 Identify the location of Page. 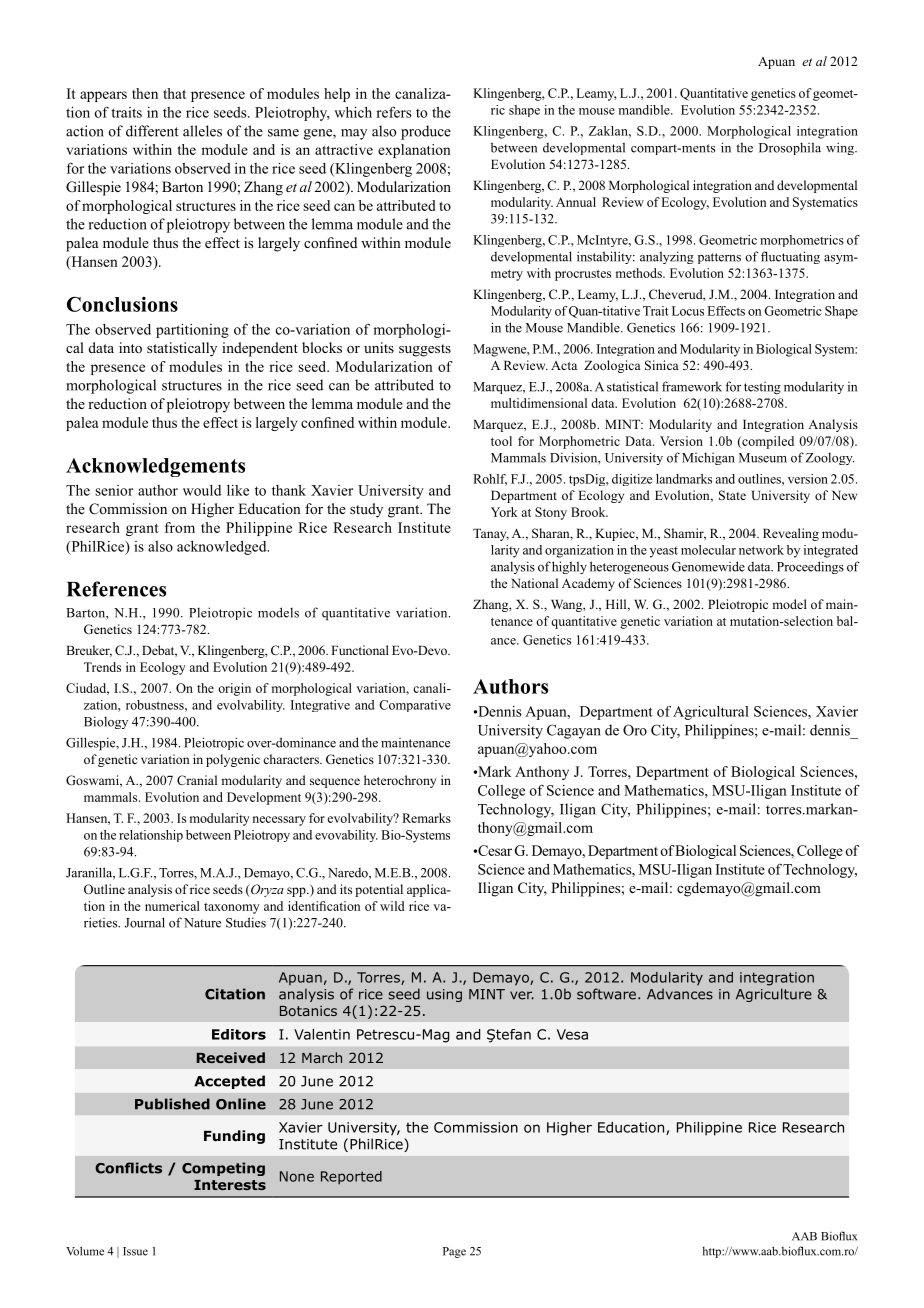
(454, 1252).
